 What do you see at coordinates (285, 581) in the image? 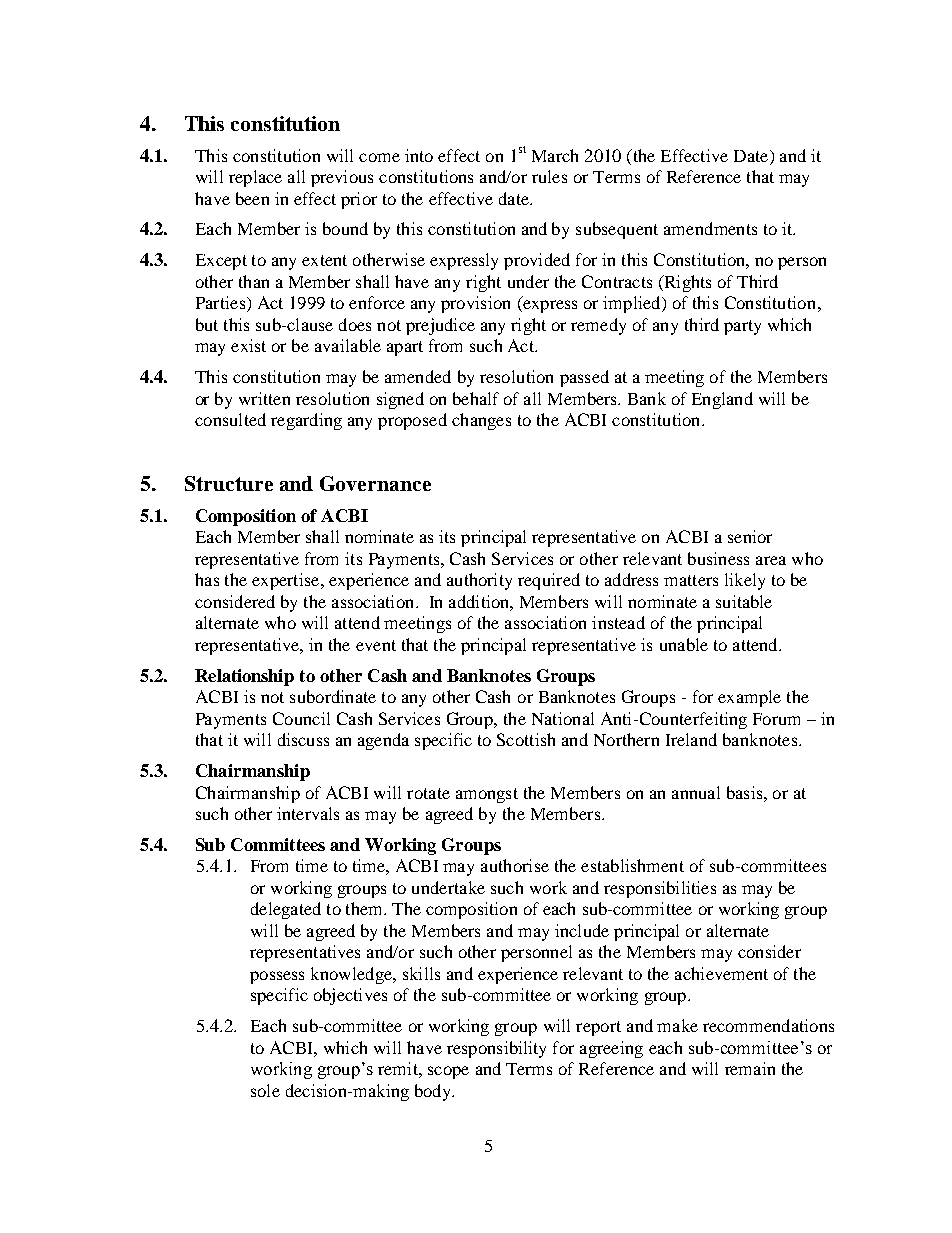
I see `expertise` at bounding box center [285, 581].
